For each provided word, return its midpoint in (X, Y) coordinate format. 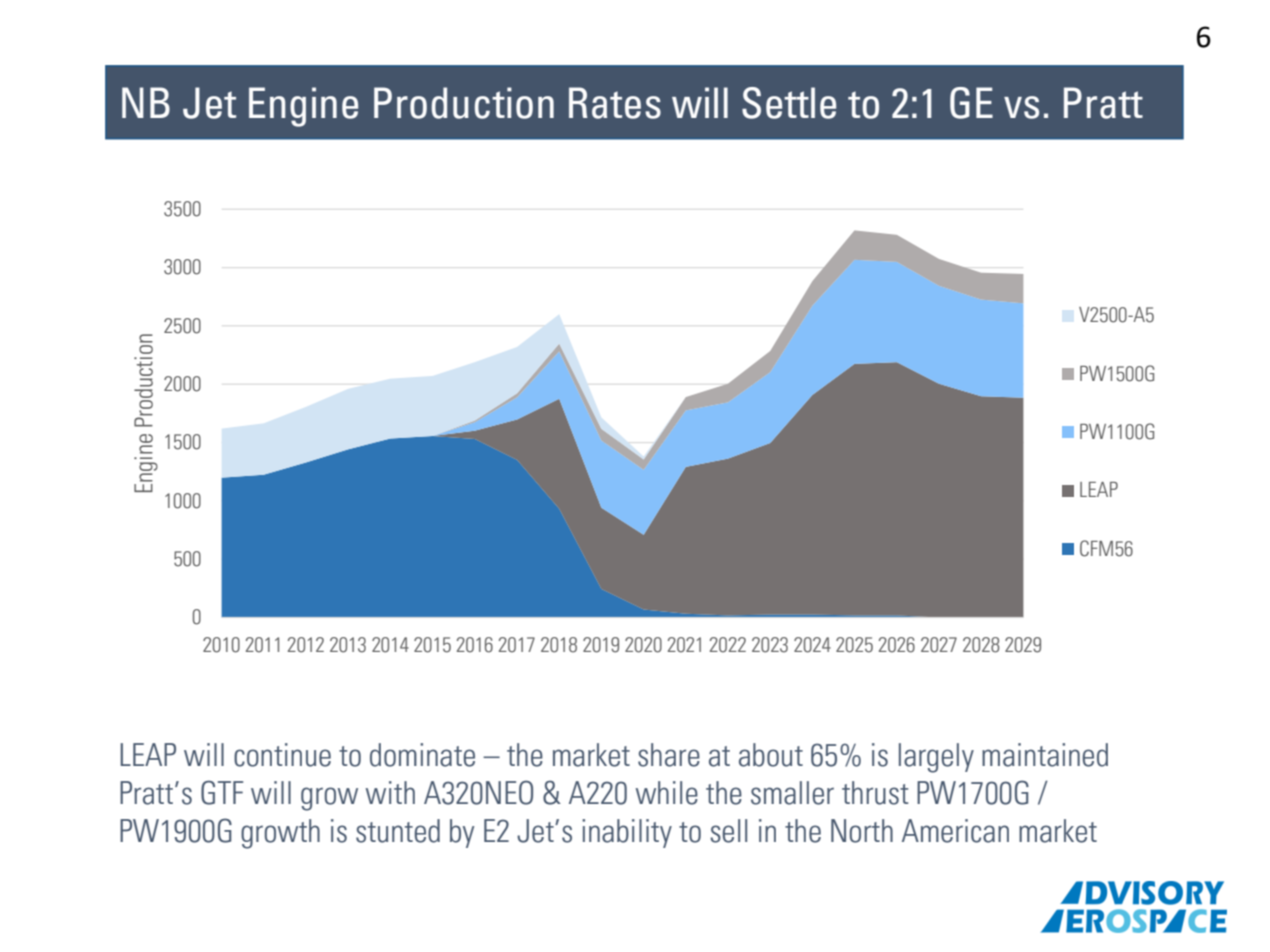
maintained (1045, 755)
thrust (875, 793)
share (669, 755)
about (771, 755)
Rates (615, 103)
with (390, 792)
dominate (422, 755)
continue (282, 755)
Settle (789, 103)
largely (936, 758)
